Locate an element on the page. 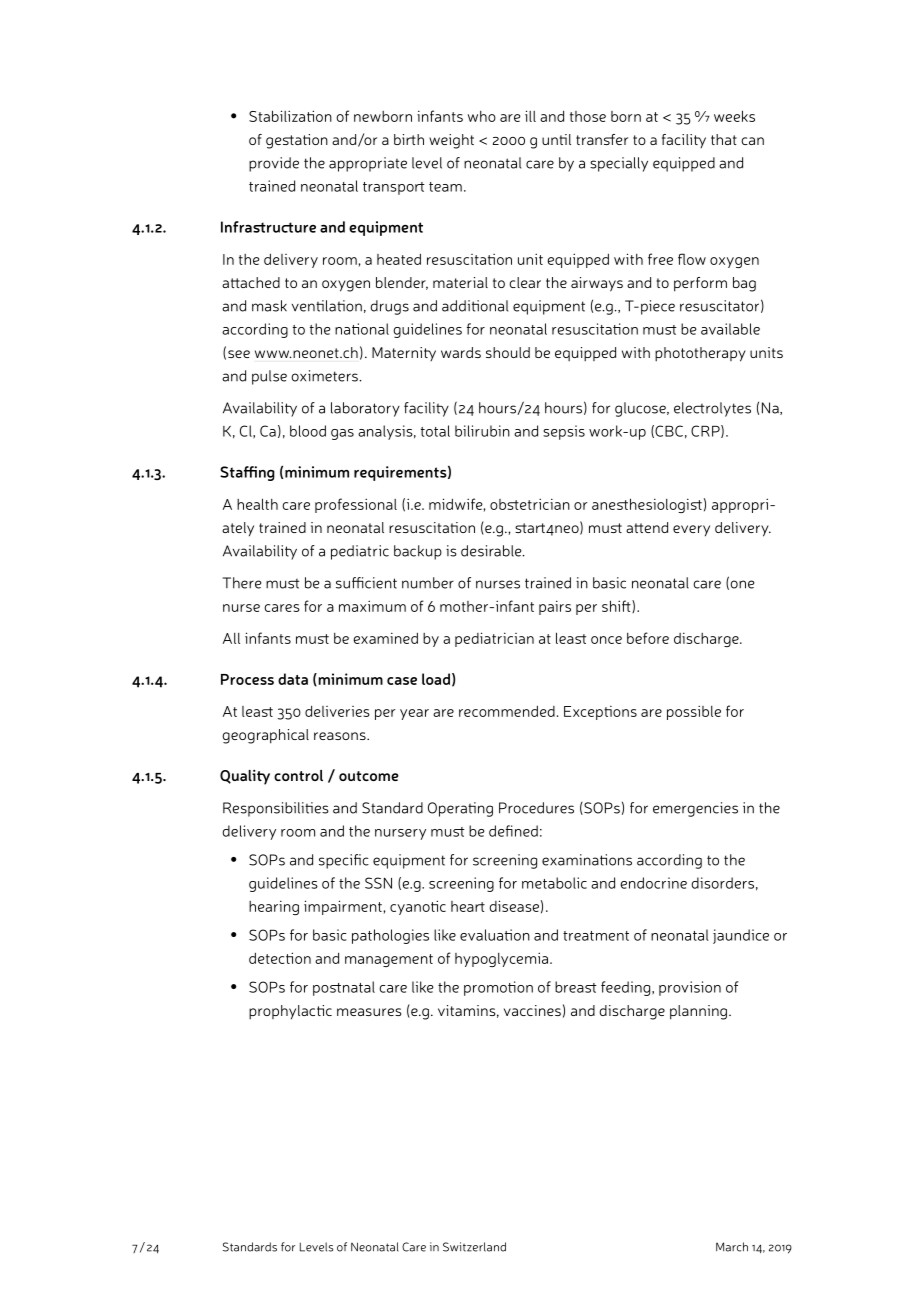 This document has width=924, height=1308. that is located at coordinates (724, 139).
